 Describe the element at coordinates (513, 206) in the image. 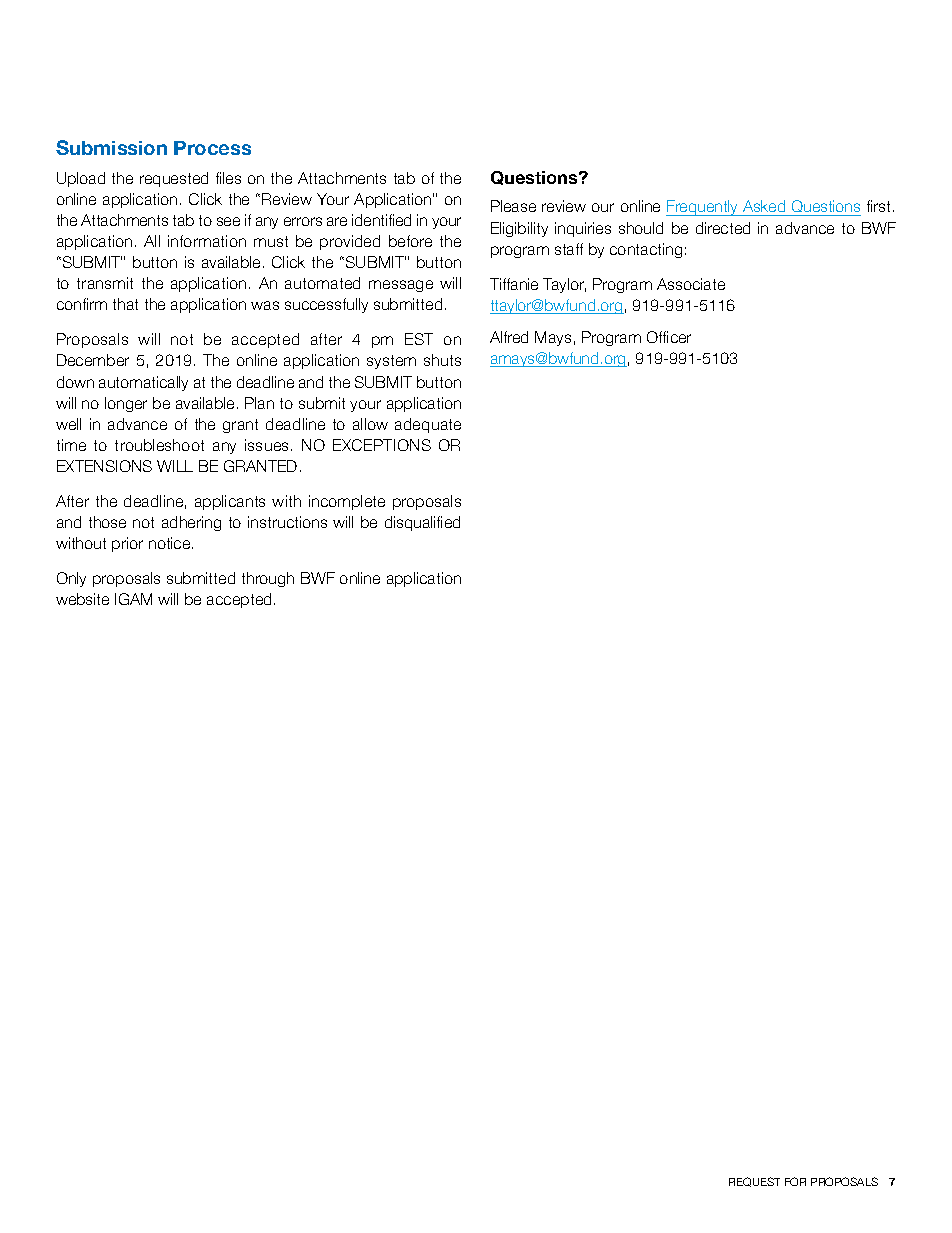

I see `Please` at that location.
